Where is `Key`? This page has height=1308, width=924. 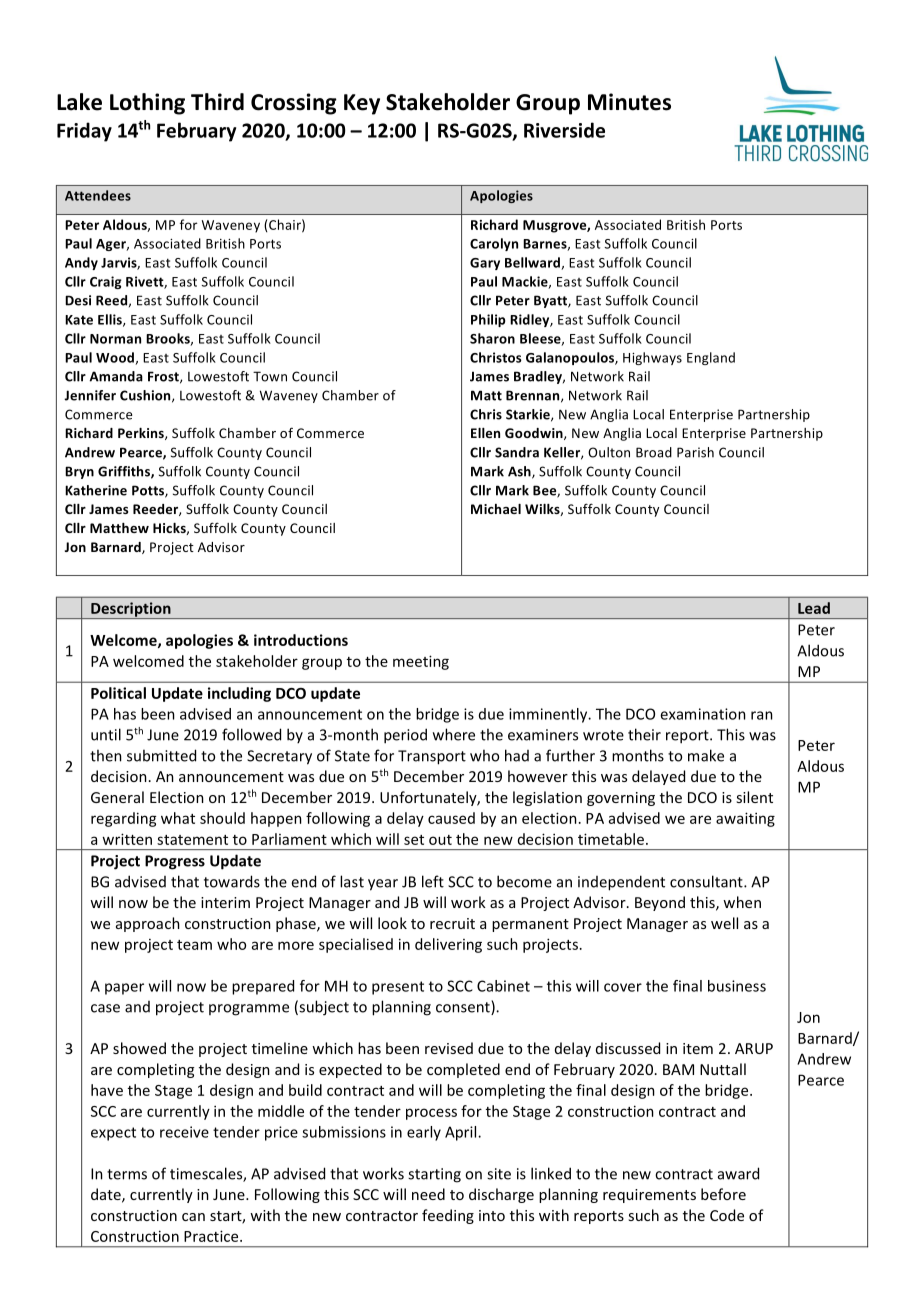 Key is located at coordinates (362, 104).
